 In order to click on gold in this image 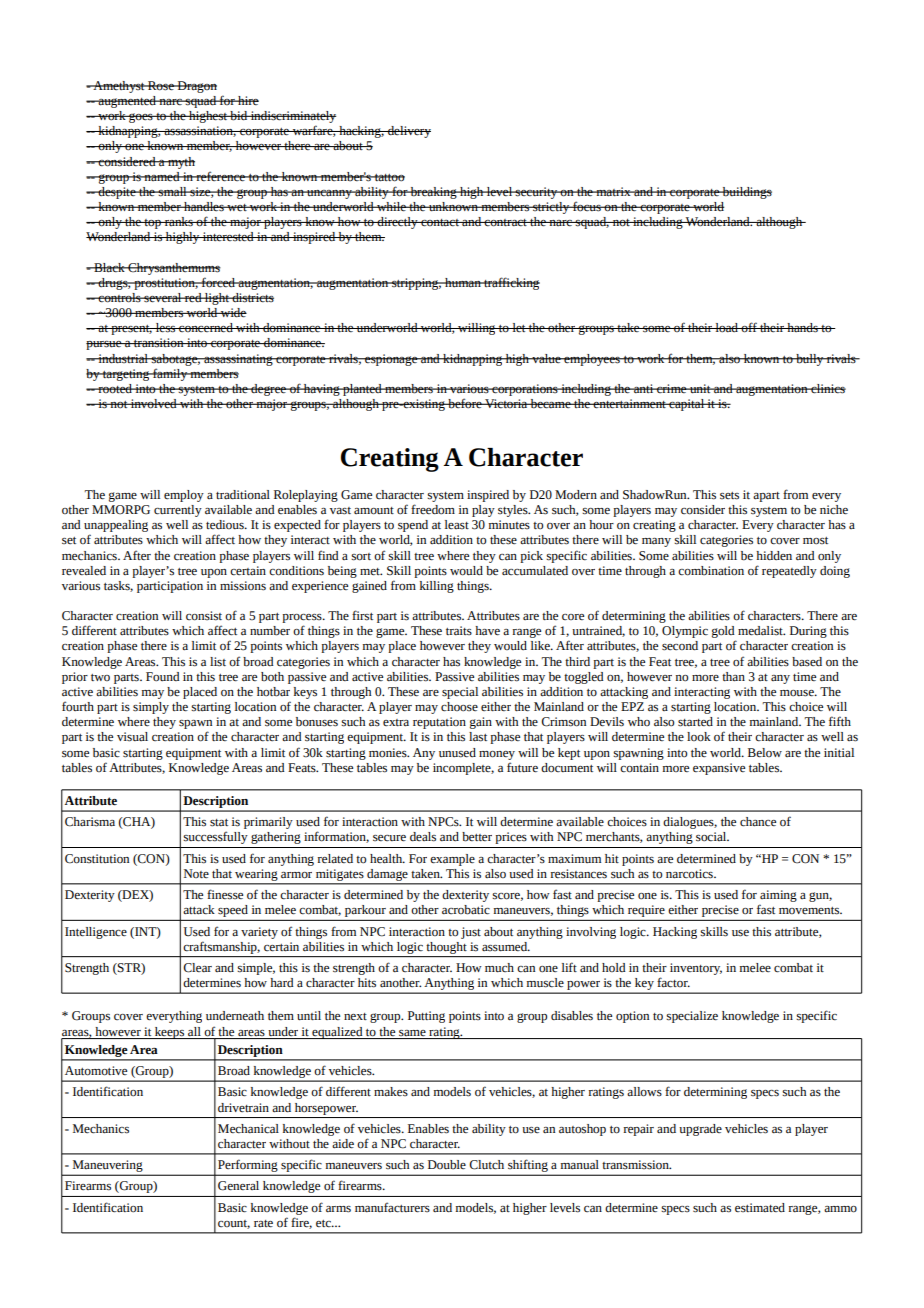, I will do `click(724, 633)`.
